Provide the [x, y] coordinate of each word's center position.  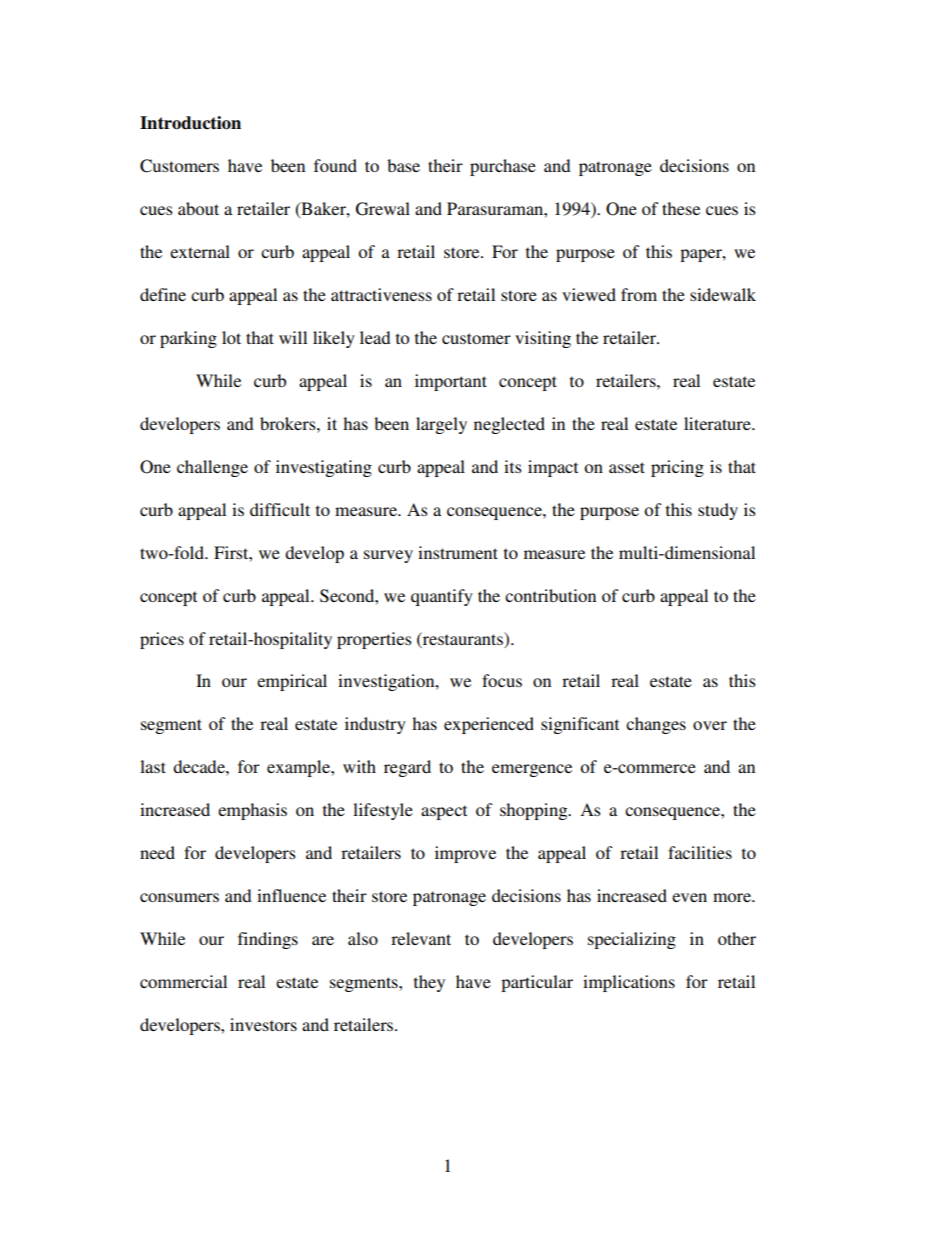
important [451, 382]
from [639, 294]
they [429, 983]
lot [231, 337]
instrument [458, 552]
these [681, 208]
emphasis [252, 811]
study [718, 511]
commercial [183, 981]
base [403, 165]
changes [656, 725]
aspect [444, 812]
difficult [280, 509]
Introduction [190, 123]
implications [629, 983]
